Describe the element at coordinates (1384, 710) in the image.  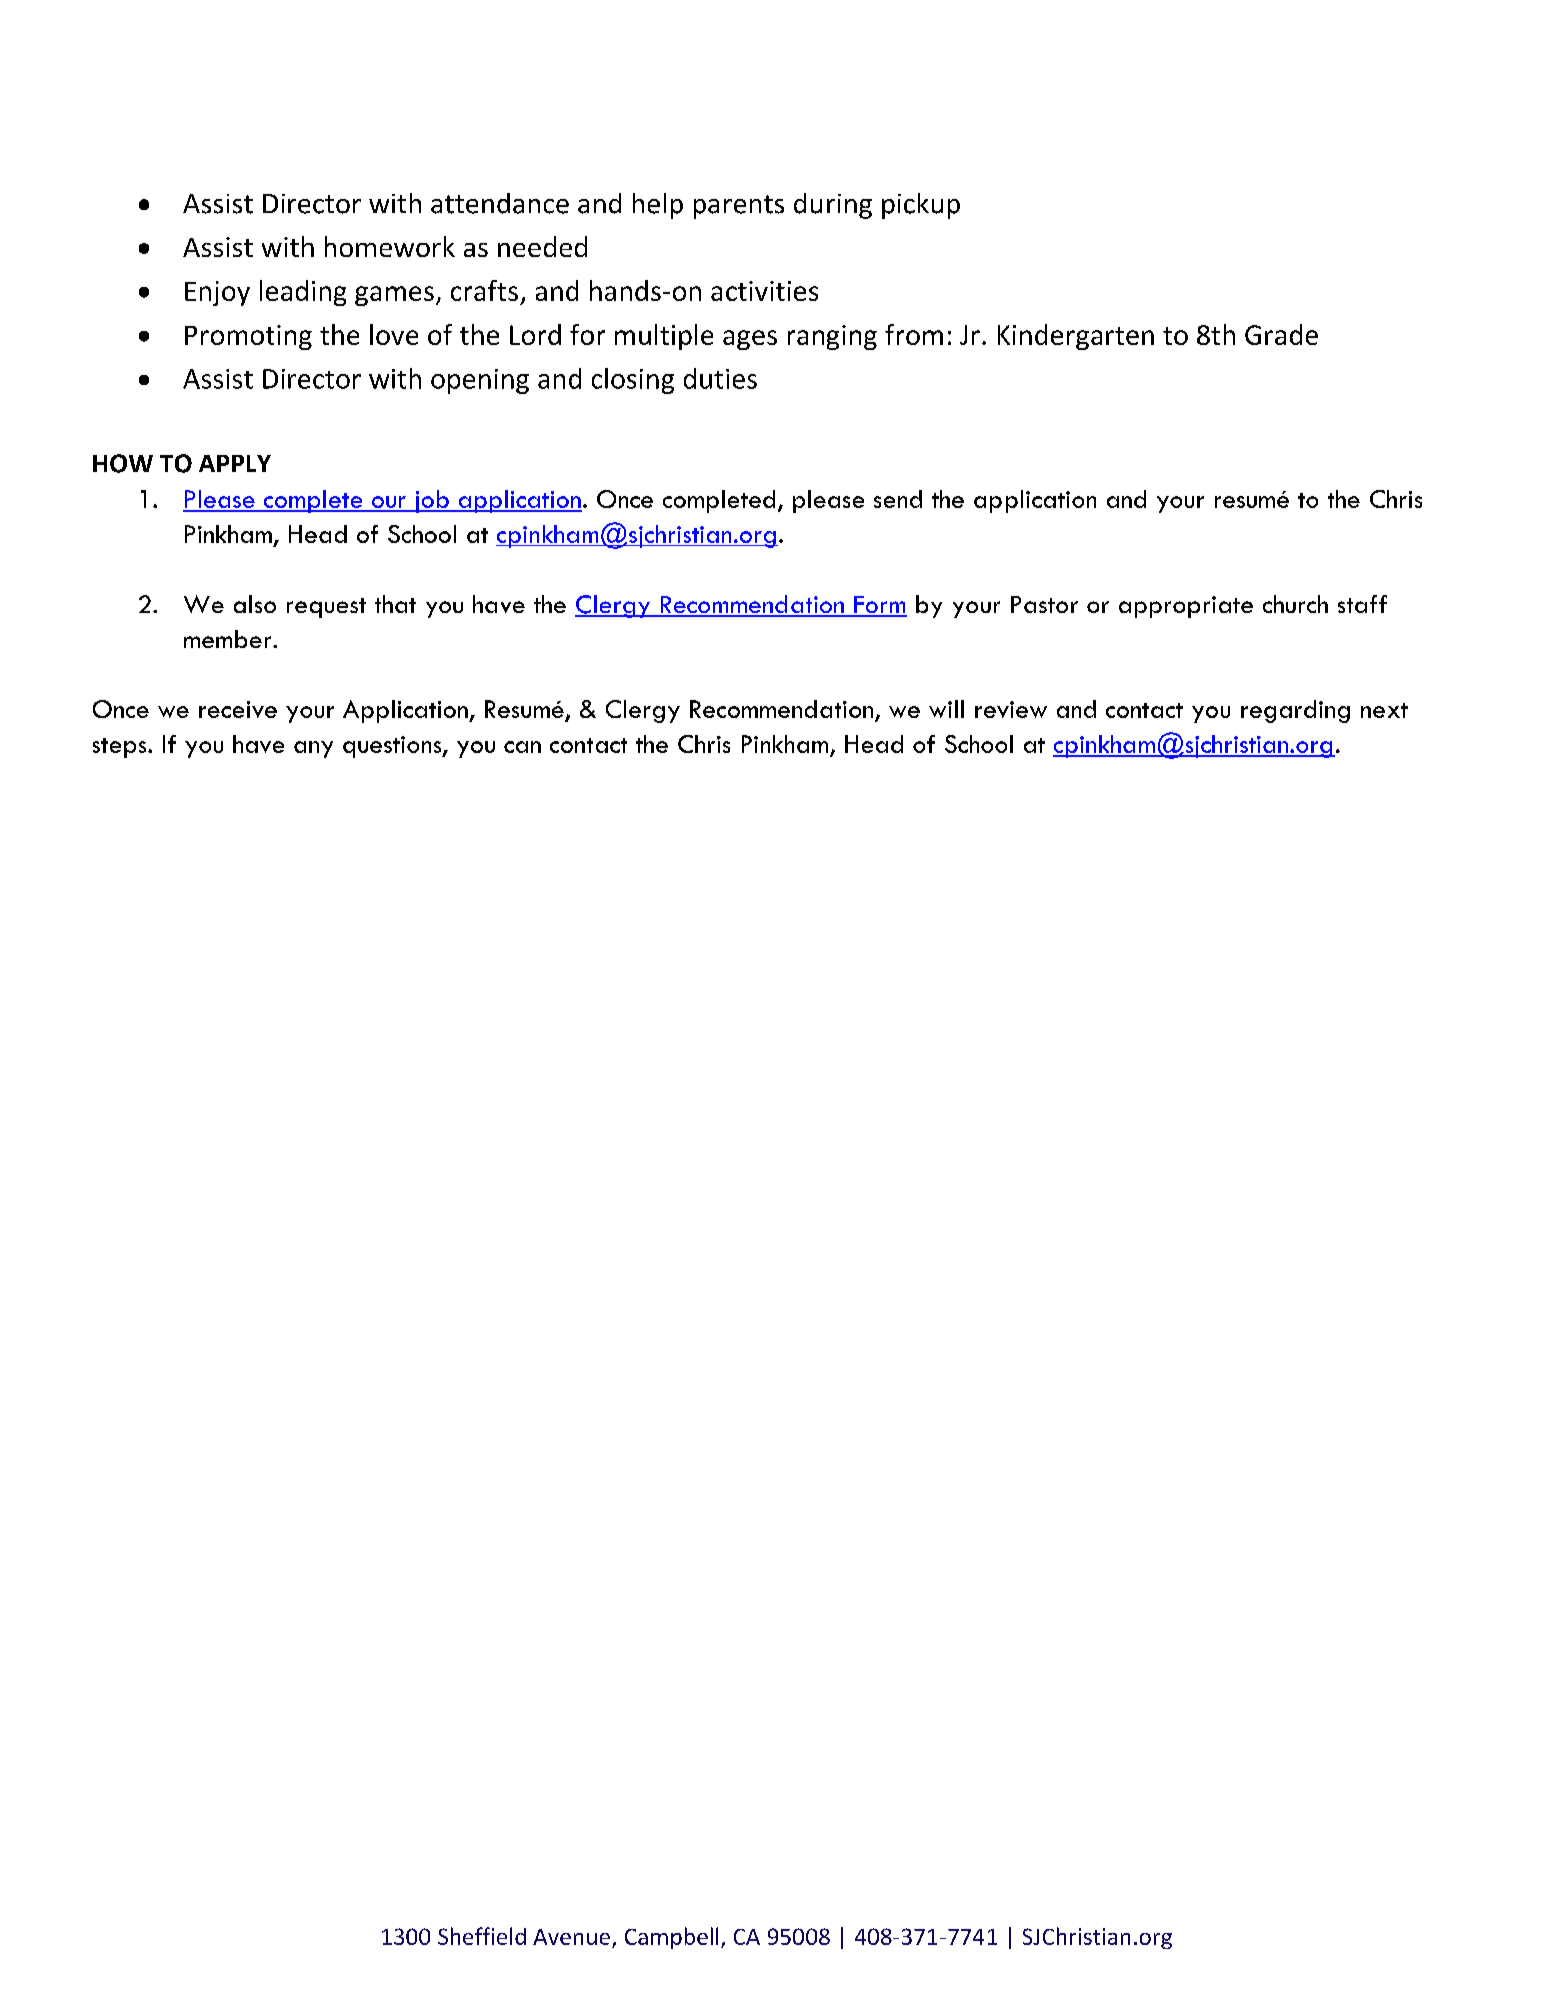
I see `next` at that location.
